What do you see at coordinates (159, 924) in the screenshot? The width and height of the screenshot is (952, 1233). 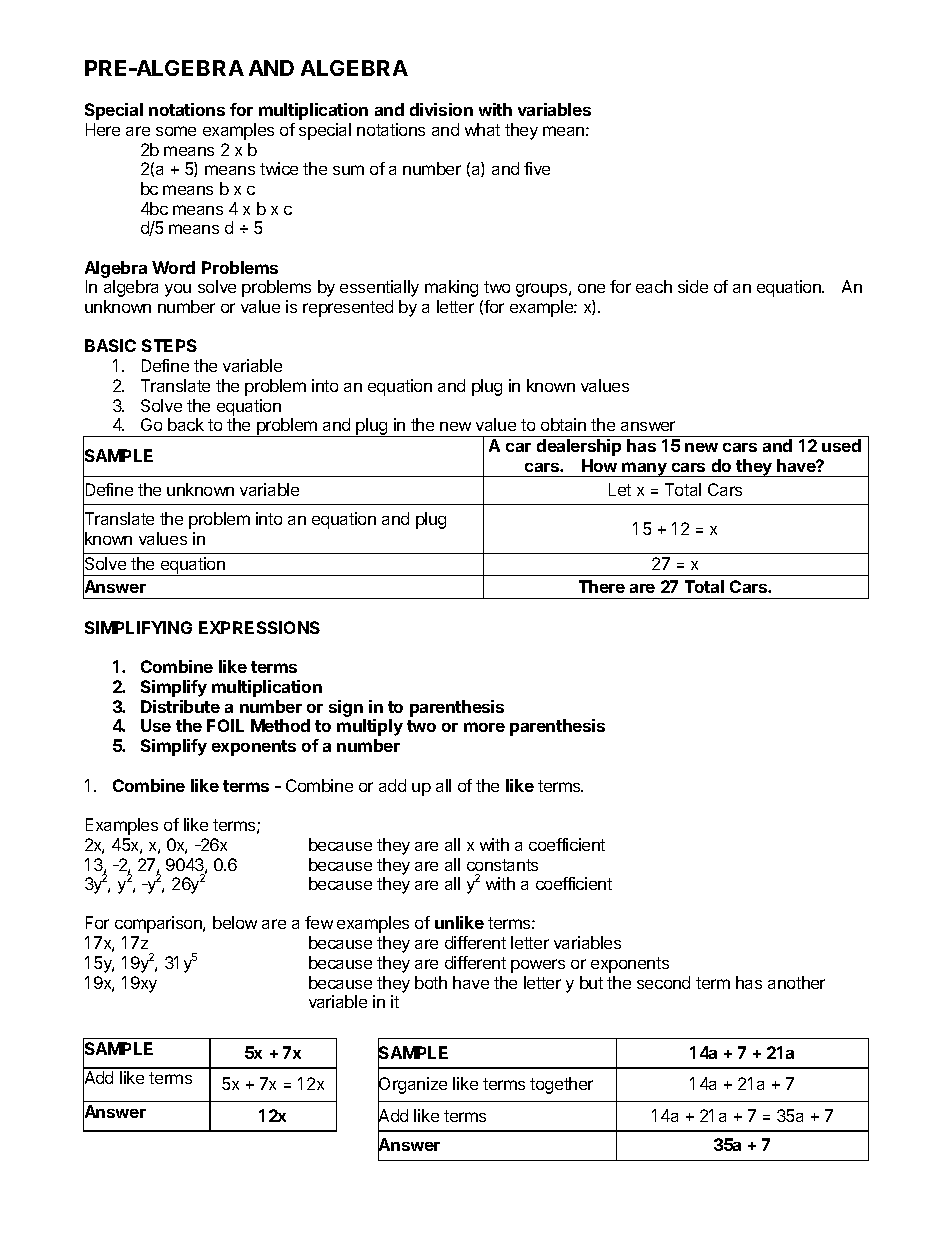 I see `comparison` at bounding box center [159, 924].
